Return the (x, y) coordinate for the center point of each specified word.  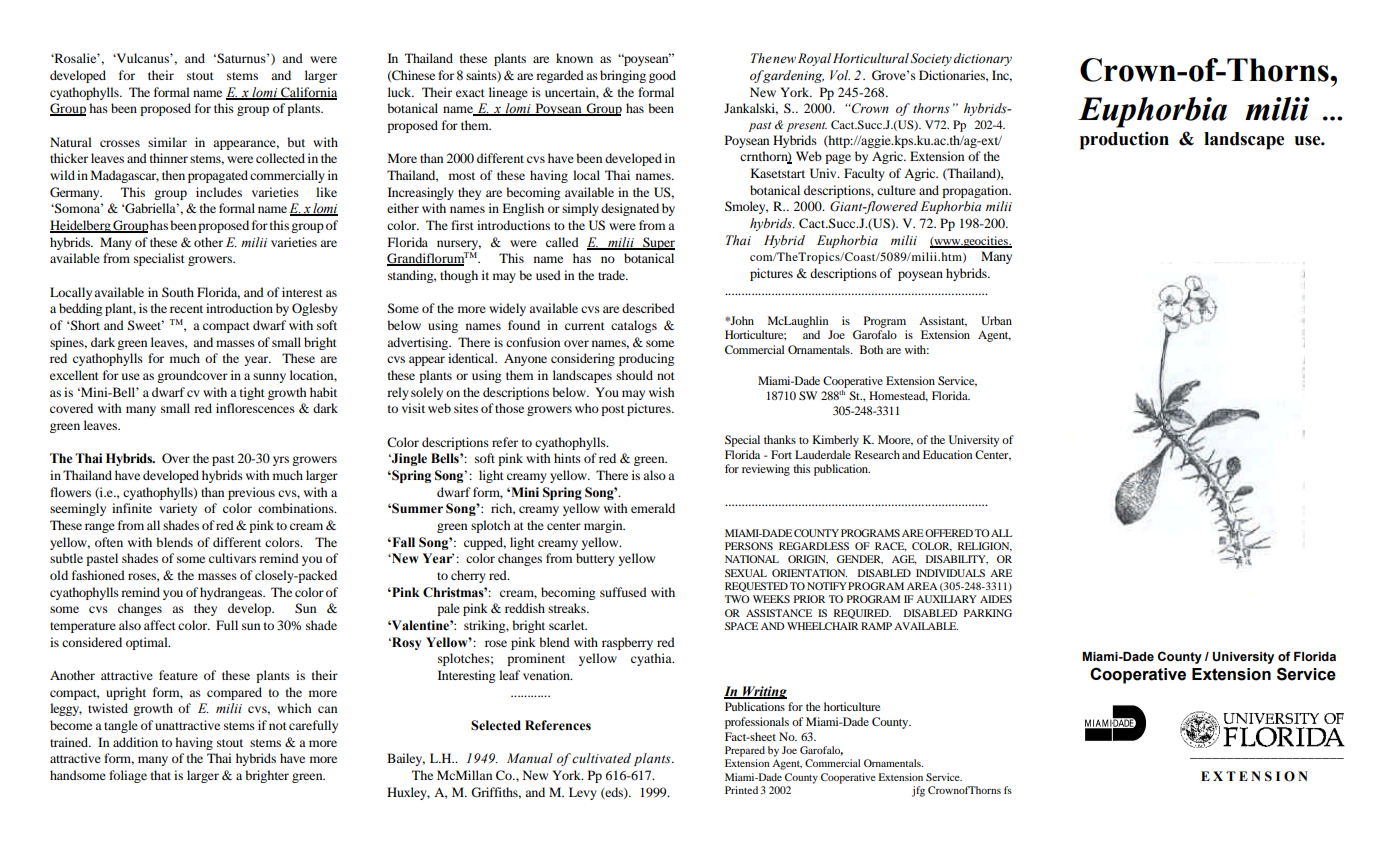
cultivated (601, 758)
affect (160, 625)
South (178, 292)
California (308, 93)
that (161, 775)
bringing (623, 76)
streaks (568, 608)
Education (947, 454)
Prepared (745, 751)
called (562, 242)
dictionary (983, 59)
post (613, 410)
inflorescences (255, 408)
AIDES (996, 599)
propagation (976, 191)
